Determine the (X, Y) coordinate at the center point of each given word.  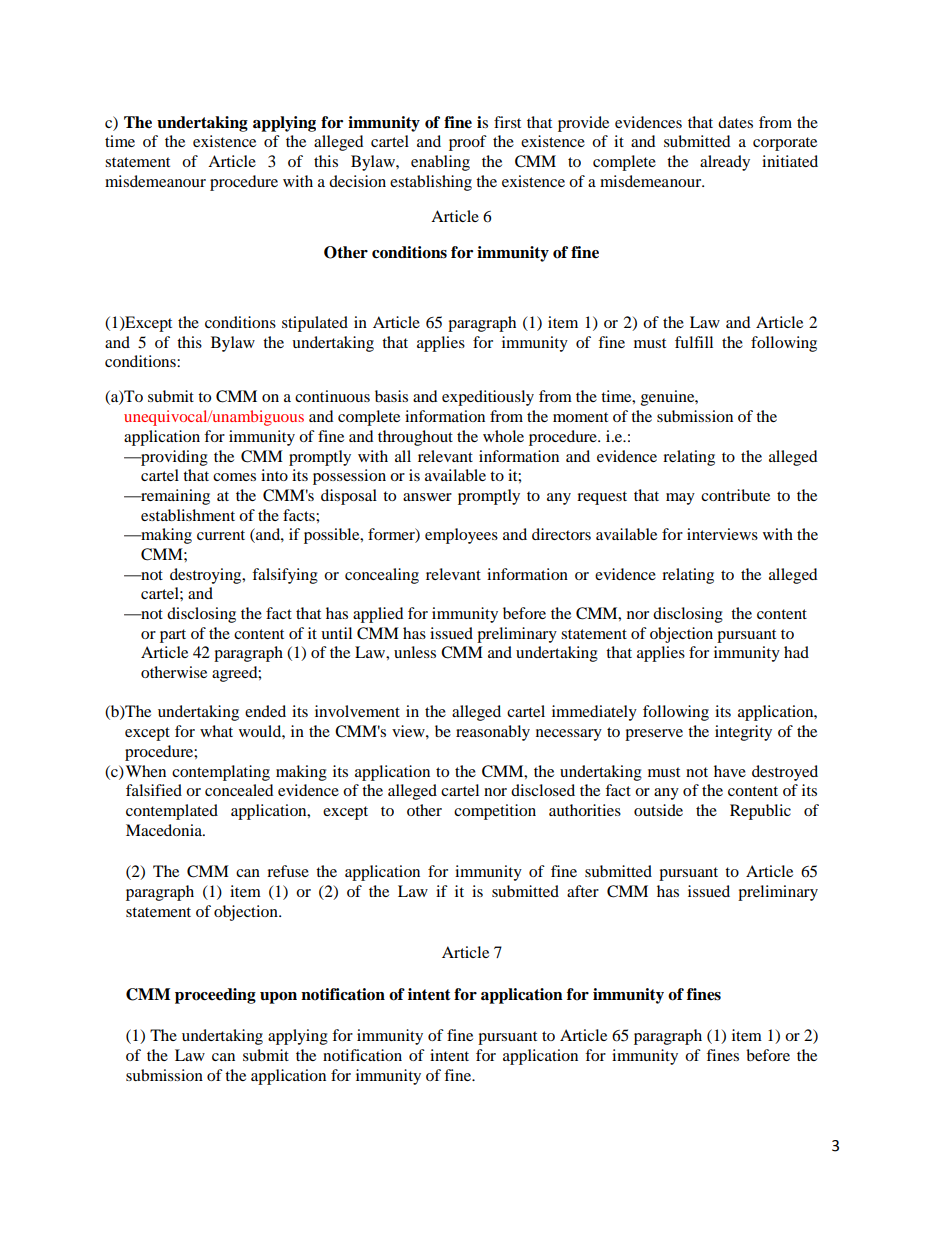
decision (357, 181)
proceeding (215, 996)
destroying (207, 576)
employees (461, 536)
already (725, 163)
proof (468, 143)
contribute (735, 495)
